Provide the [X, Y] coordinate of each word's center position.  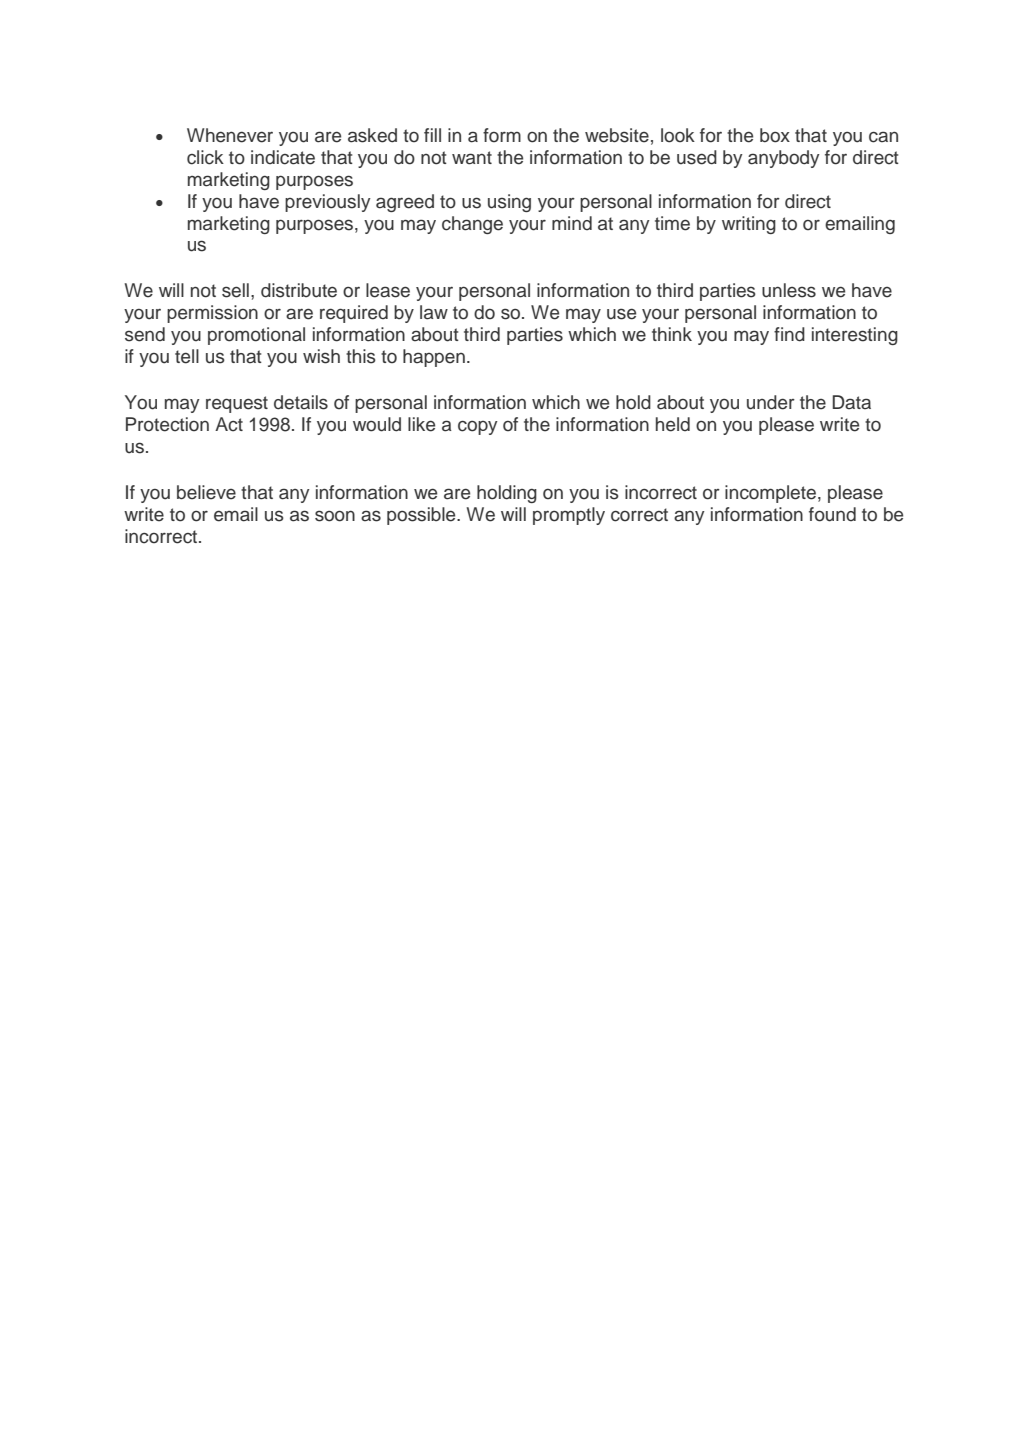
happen [434, 358]
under [771, 402]
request [237, 404]
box [775, 135]
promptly [569, 516]
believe [206, 492]
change [472, 225]
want [472, 158]
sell [235, 290]
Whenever [230, 135]
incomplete [770, 494]
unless [789, 290]
